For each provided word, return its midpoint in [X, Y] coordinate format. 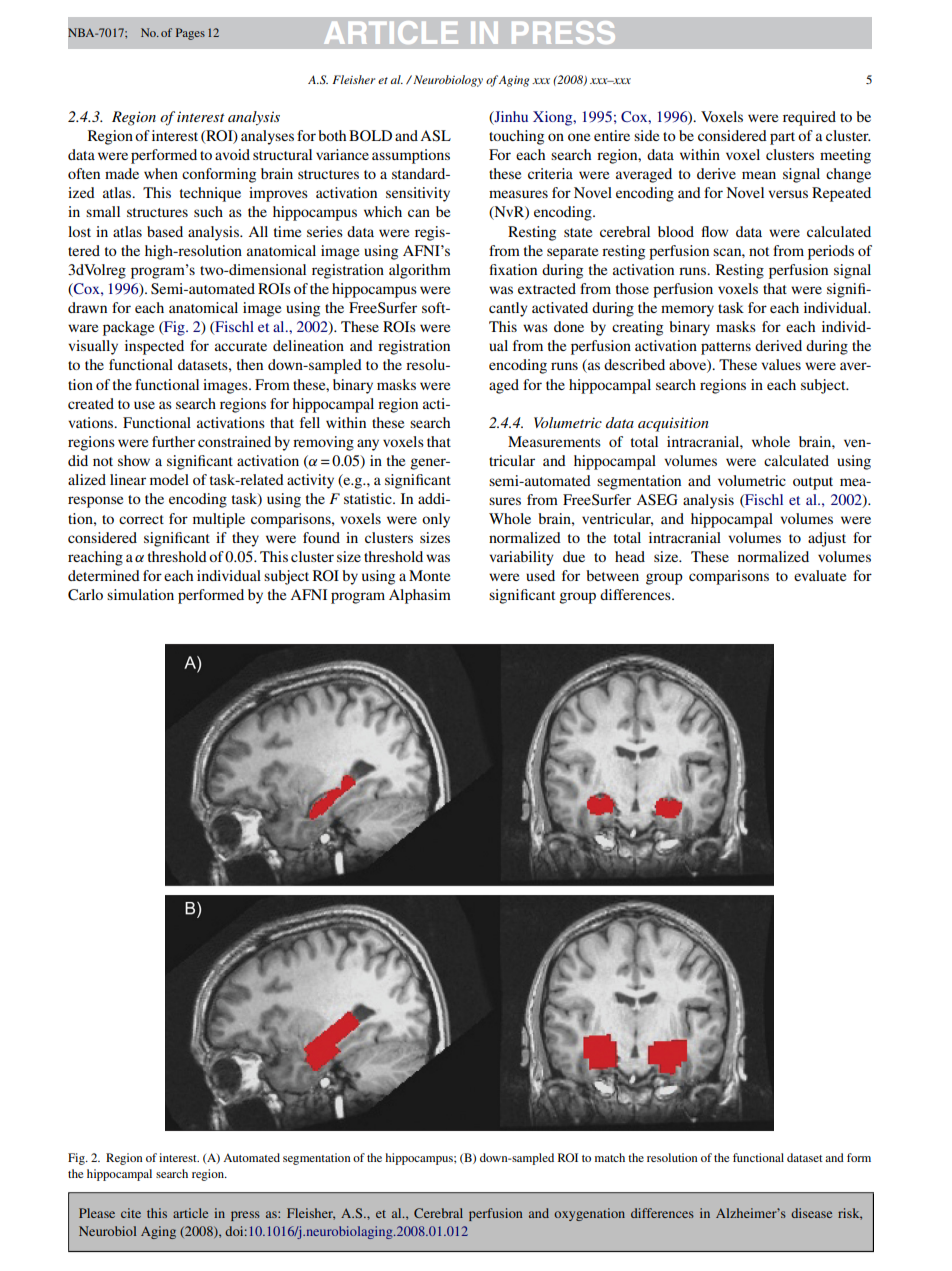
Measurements [554, 441]
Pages [190, 34]
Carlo [85, 595]
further [173, 441]
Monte [429, 575]
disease [811, 1213]
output [813, 483]
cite [131, 1213]
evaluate [820, 575]
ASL [435, 136]
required [809, 118]
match [610, 1157]
